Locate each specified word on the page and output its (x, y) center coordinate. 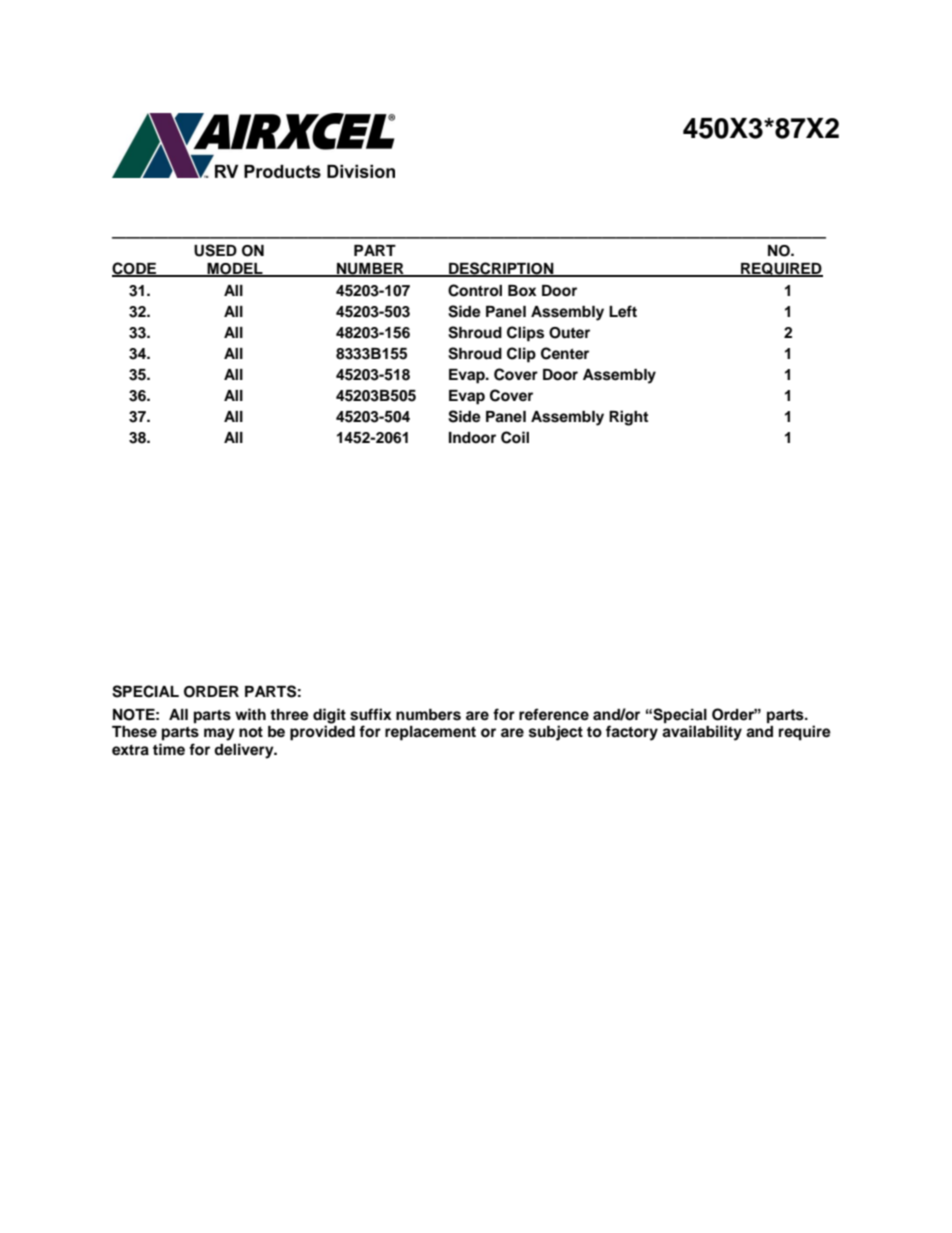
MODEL (235, 269)
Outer (569, 333)
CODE (135, 269)
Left (623, 311)
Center (565, 353)
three (289, 715)
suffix (371, 714)
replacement (430, 733)
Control (475, 290)
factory (632, 733)
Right (628, 418)
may (219, 734)
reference (554, 714)
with (250, 714)
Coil (515, 437)
